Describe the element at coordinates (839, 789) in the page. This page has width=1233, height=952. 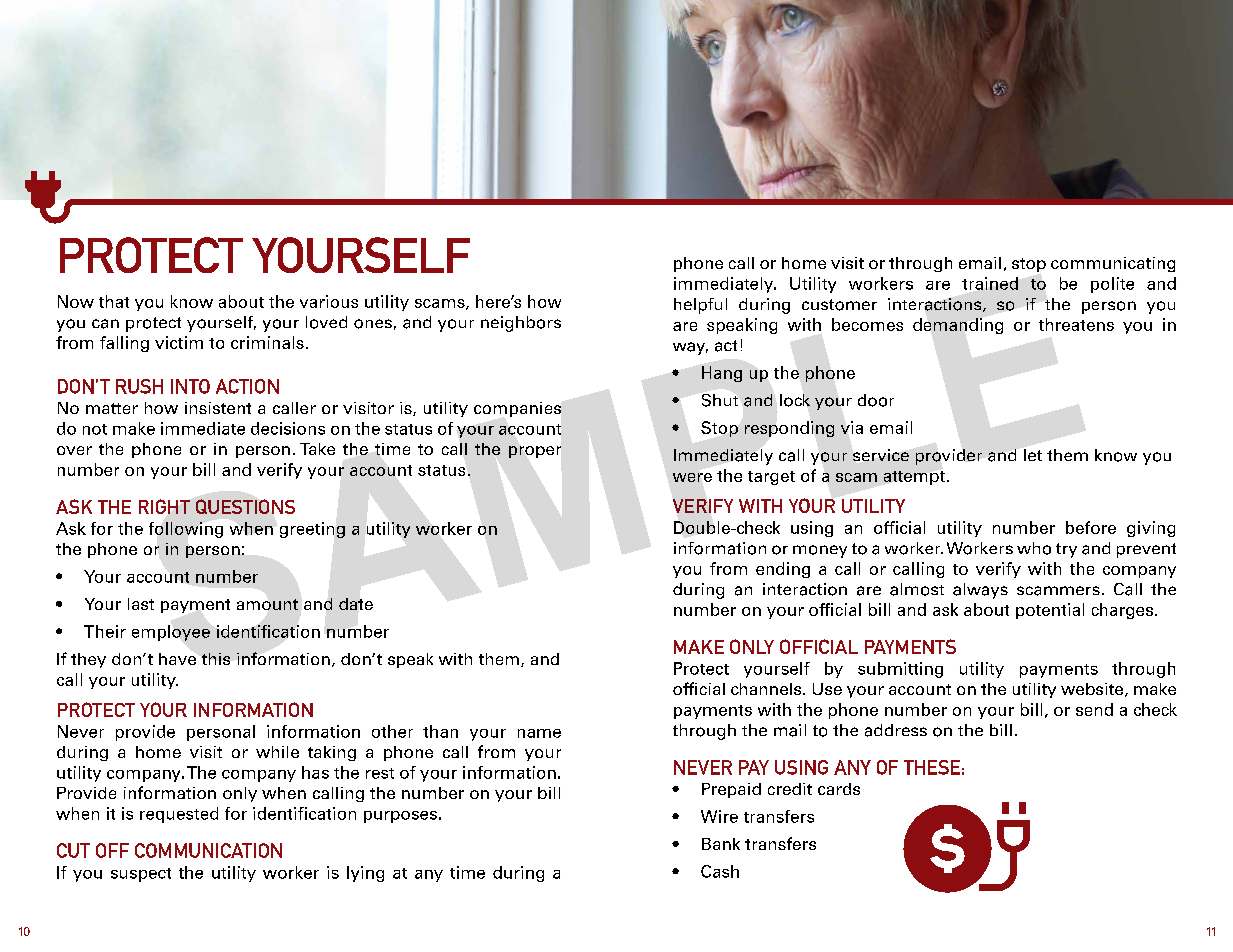
I see `cards` at that location.
